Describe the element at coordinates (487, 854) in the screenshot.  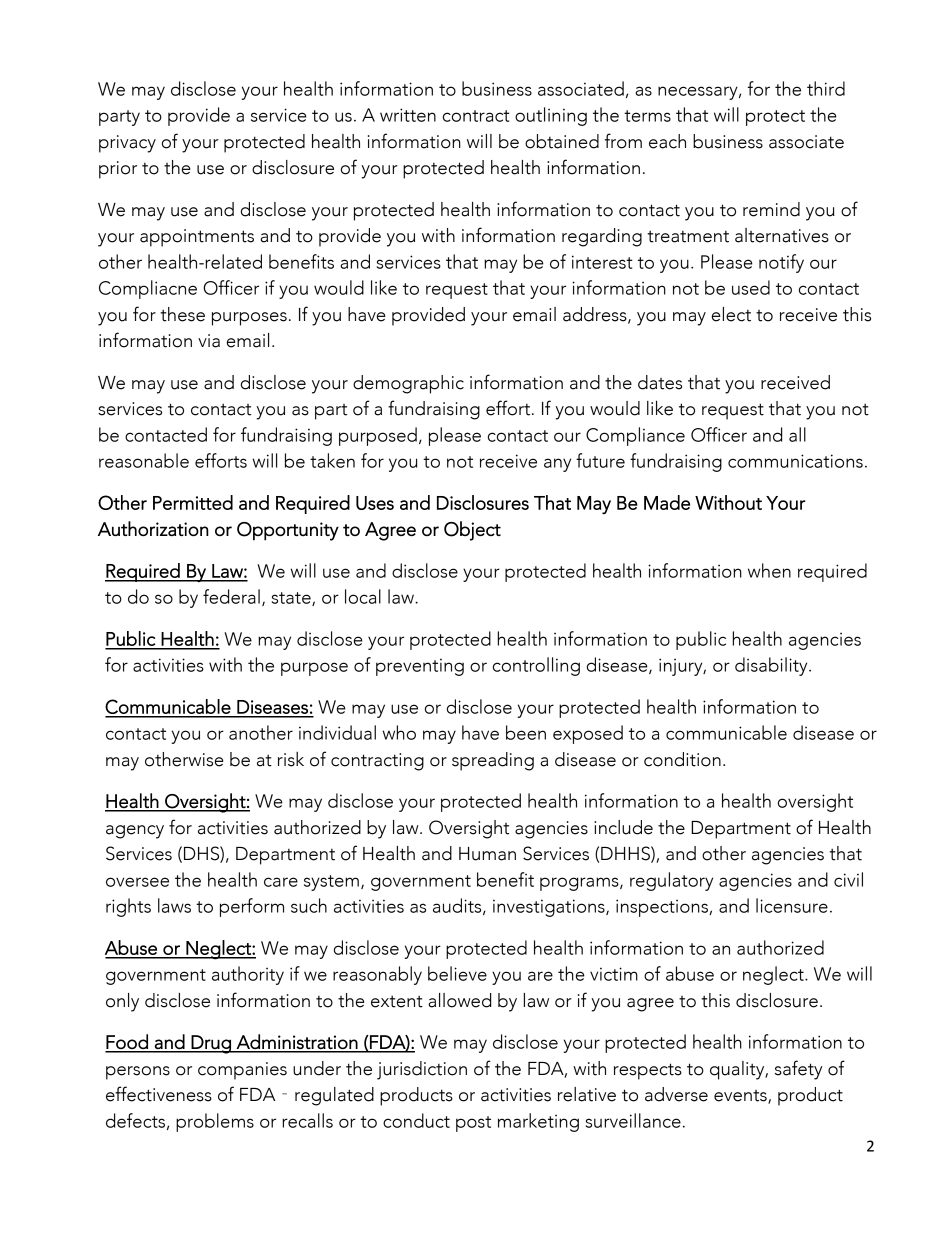
I see `Human` at that location.
